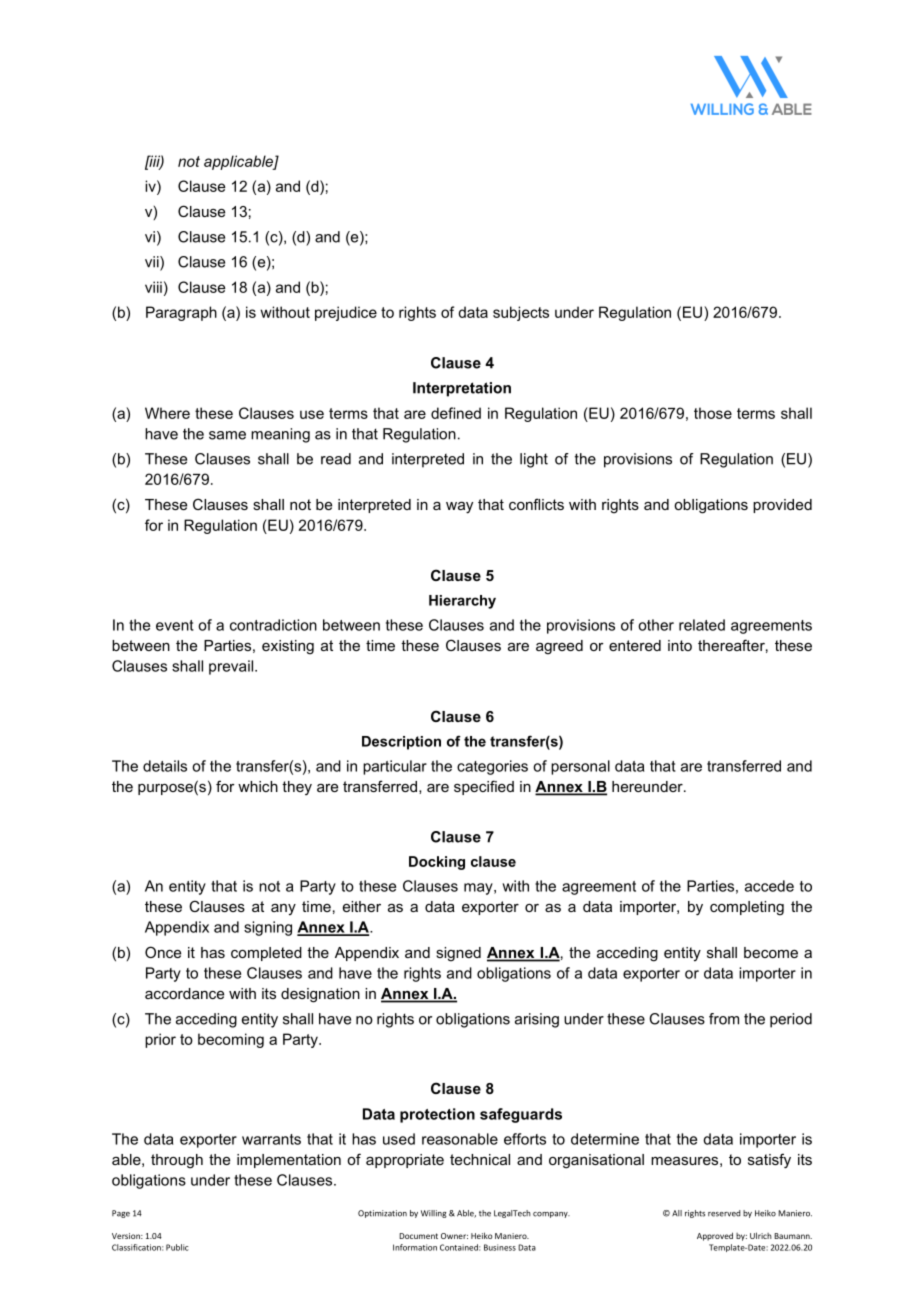  I want to click on event, so click(175, 625).
